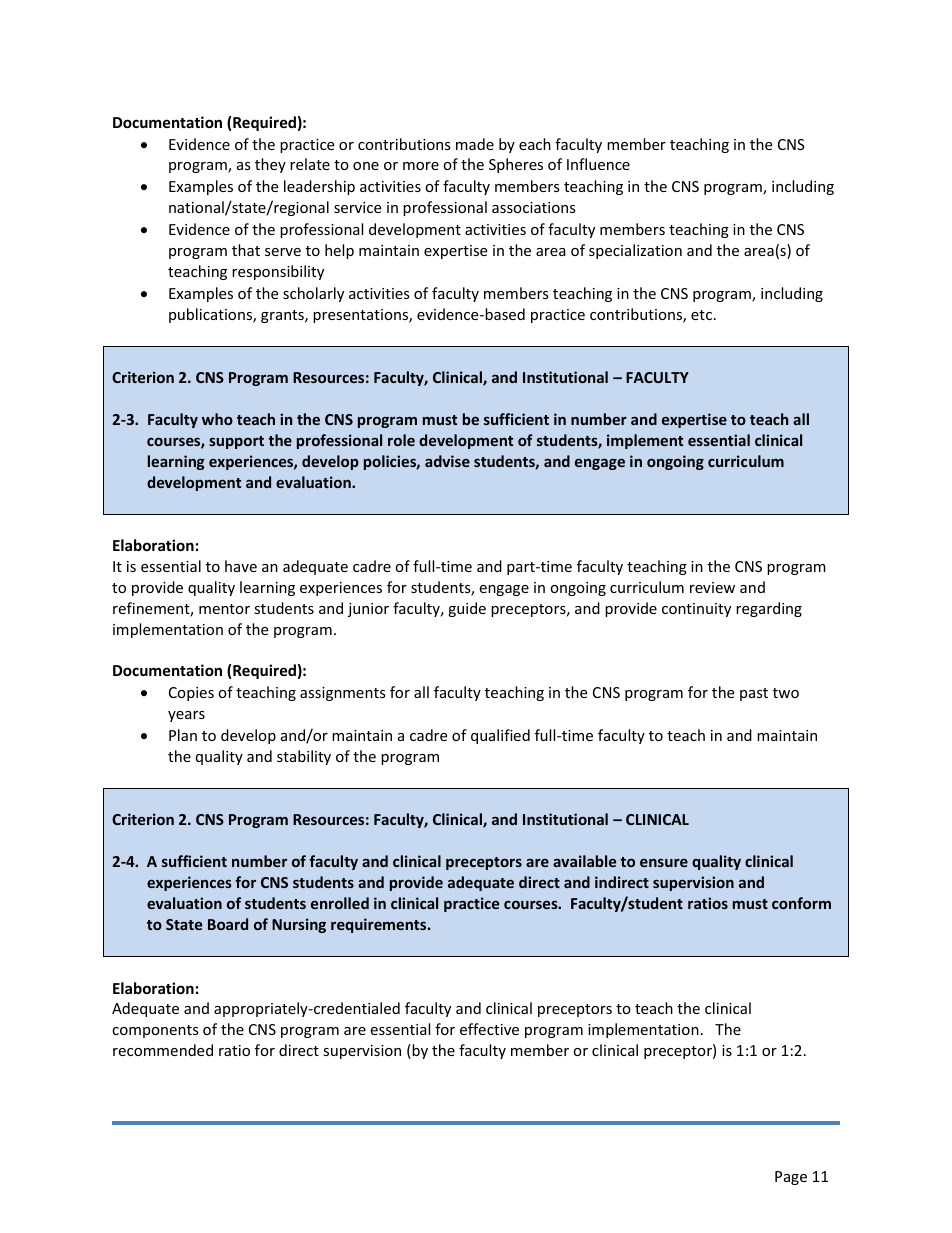 This document has height=1233, width=952. I want to click on they, so click(270, 165).
